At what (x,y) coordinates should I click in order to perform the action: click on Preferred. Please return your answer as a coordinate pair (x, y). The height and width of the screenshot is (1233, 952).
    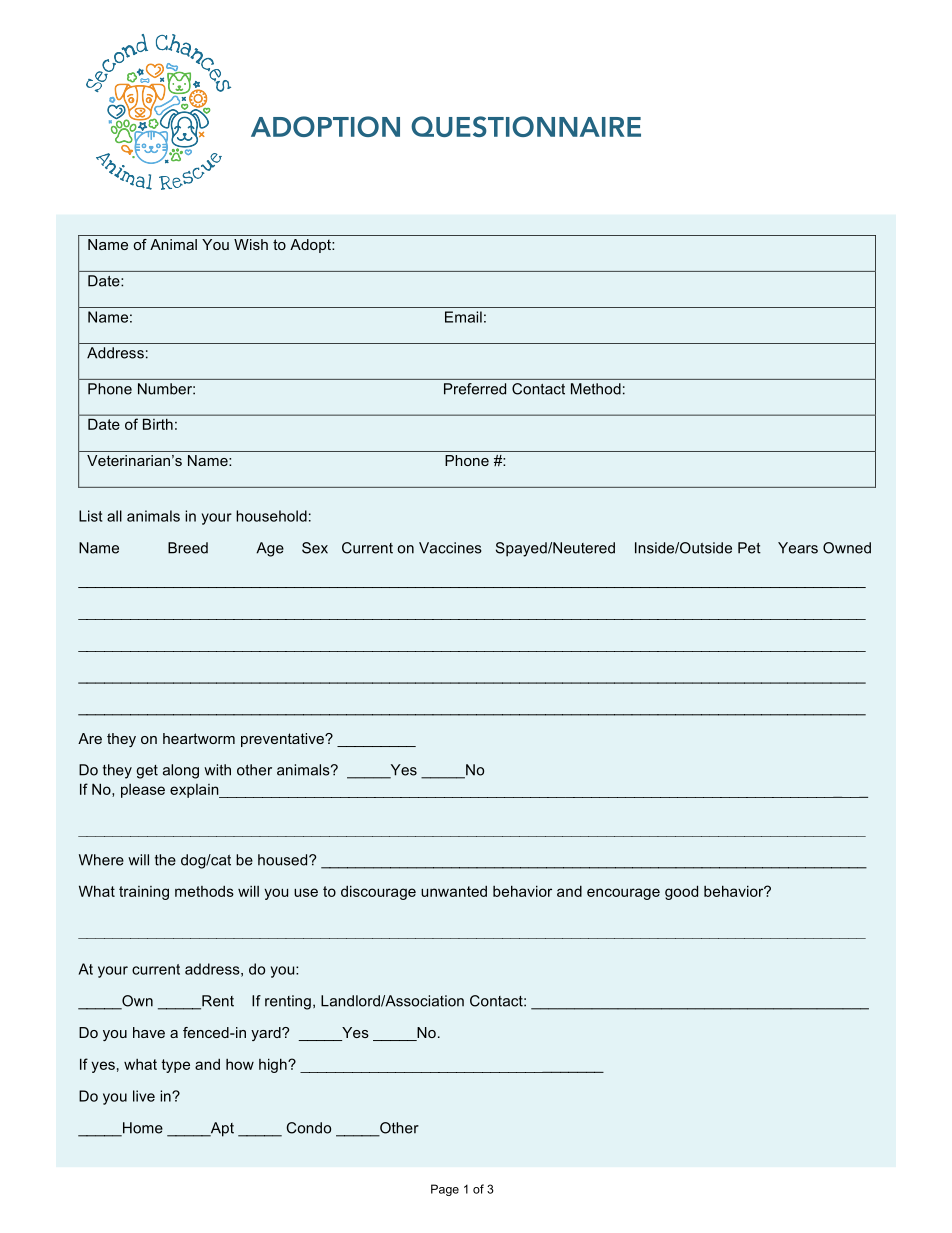
    Looking at the image, I should click on (475, 389).
